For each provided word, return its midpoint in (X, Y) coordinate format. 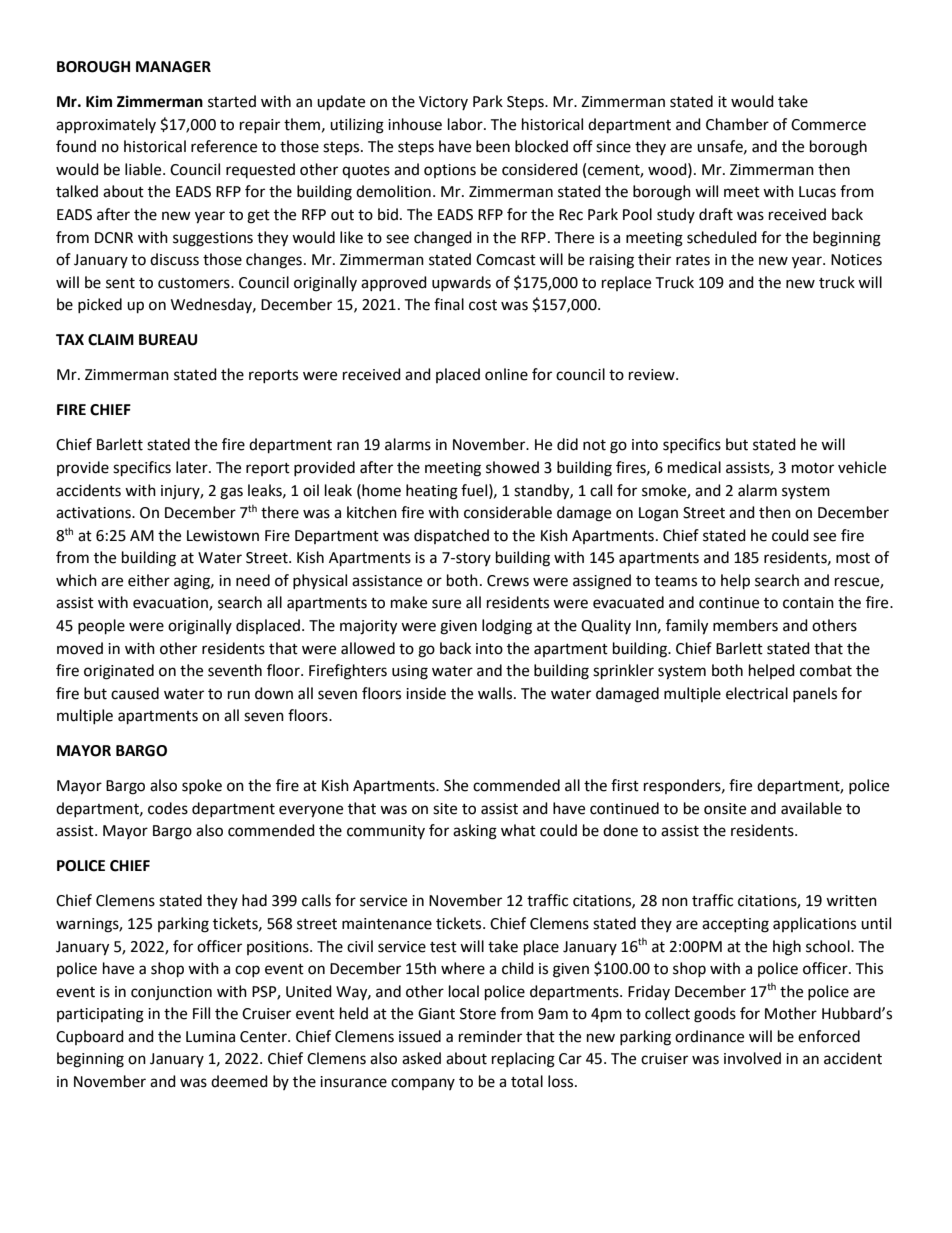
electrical (757, 693)
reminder (490, 1036)
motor (813, 468)
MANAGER (173, 67)
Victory (443, 103)
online (506, 374)
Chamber (737, 124)
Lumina (210, 1037)
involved (752, 1058)
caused (135, 693)
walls (496, 693)
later (193, 467)
